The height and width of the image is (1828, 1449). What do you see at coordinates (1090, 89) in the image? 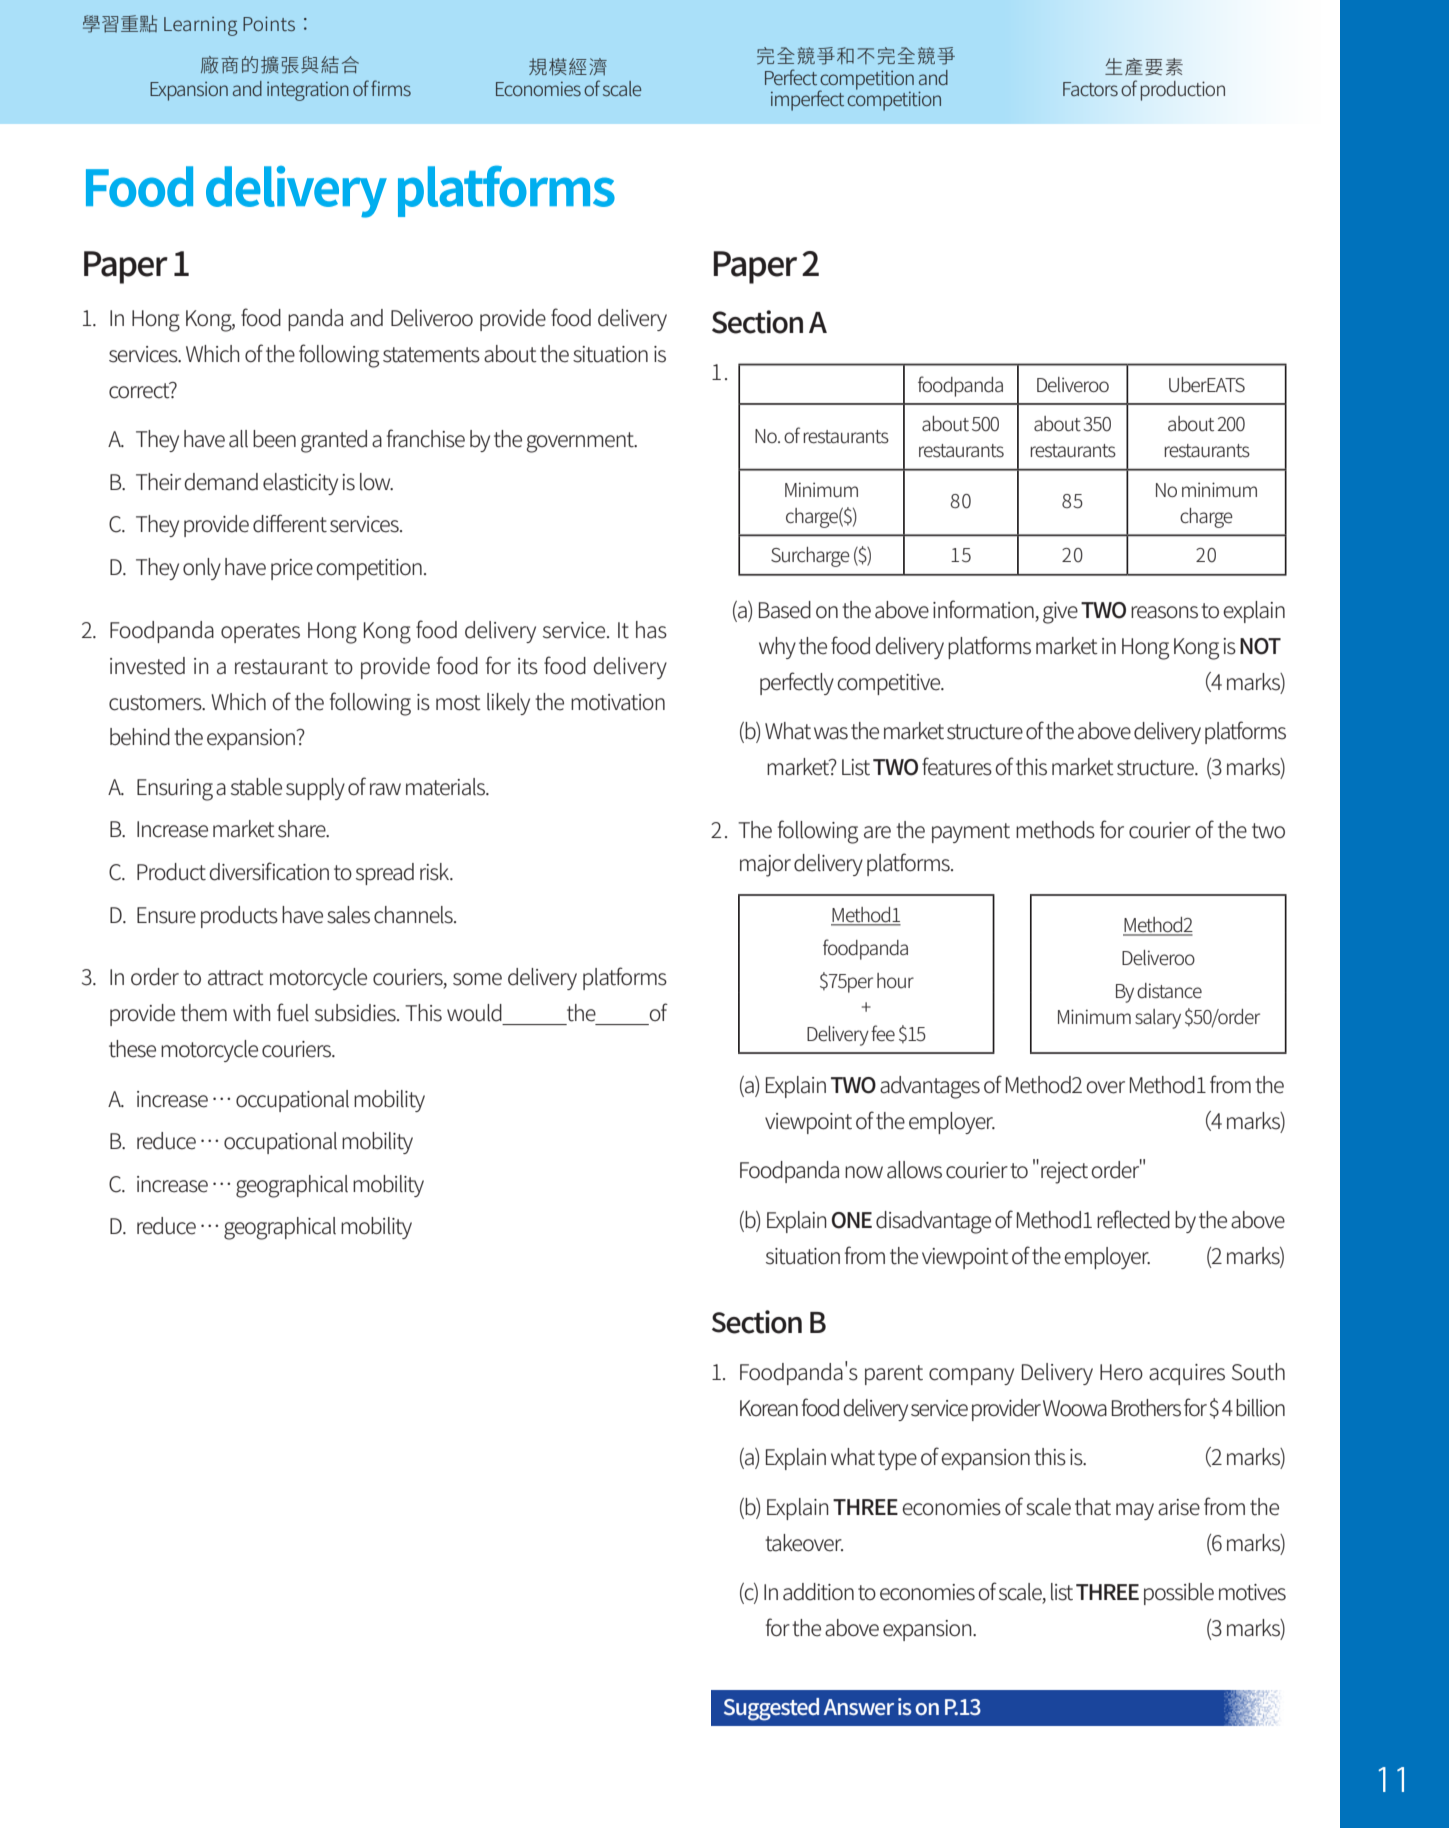
I see `Factors` at bounding box center [1090, 89].
